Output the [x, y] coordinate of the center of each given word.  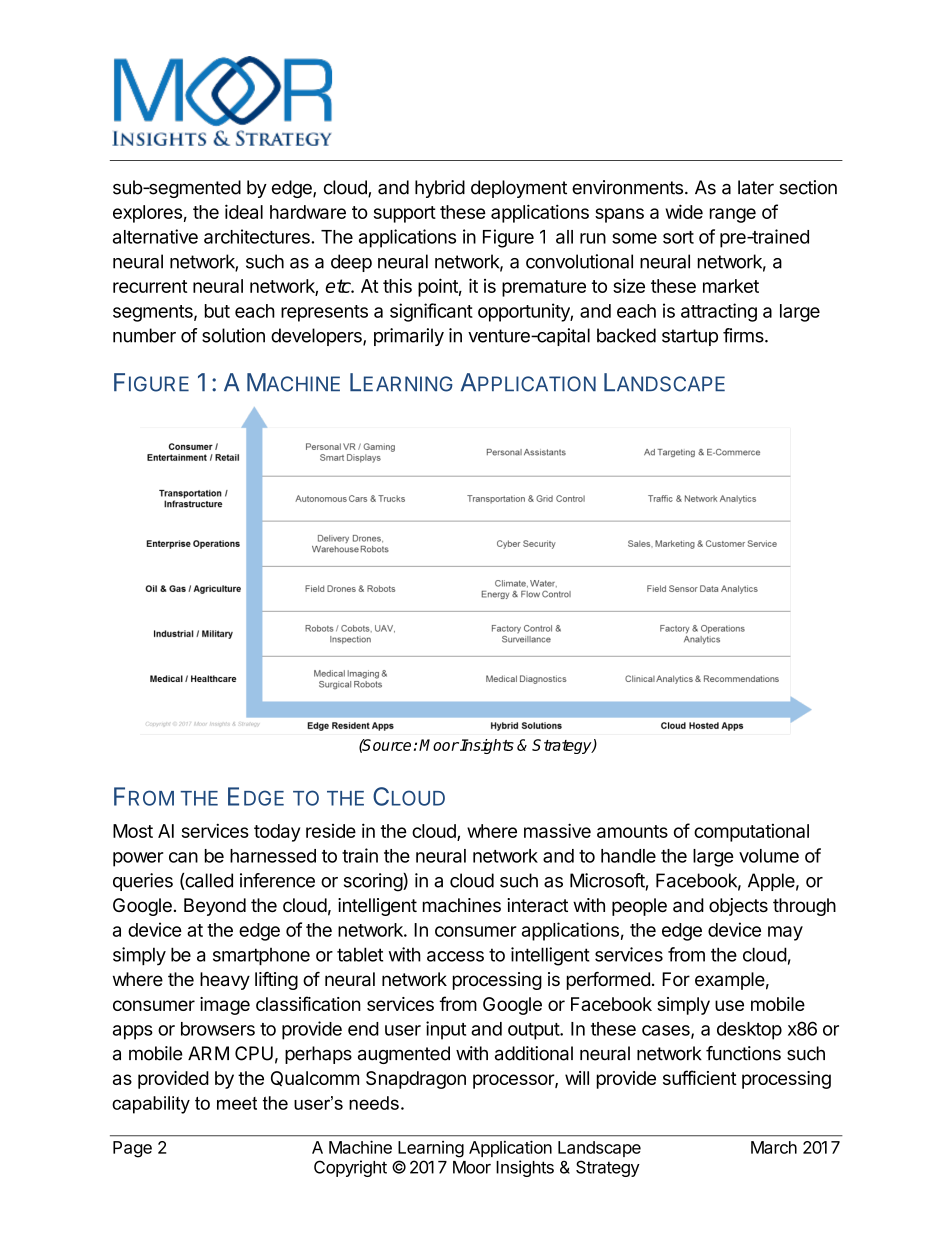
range [733, 215]
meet [237, 1103]
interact [537, 905]
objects [738, 907]
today [277, 833]
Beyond [215, 907]
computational [751, 833]
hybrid [440, 189]
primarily [409, 337]
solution [233, 335]
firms [744, 335]
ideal [244, 211]
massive [557, 830]
